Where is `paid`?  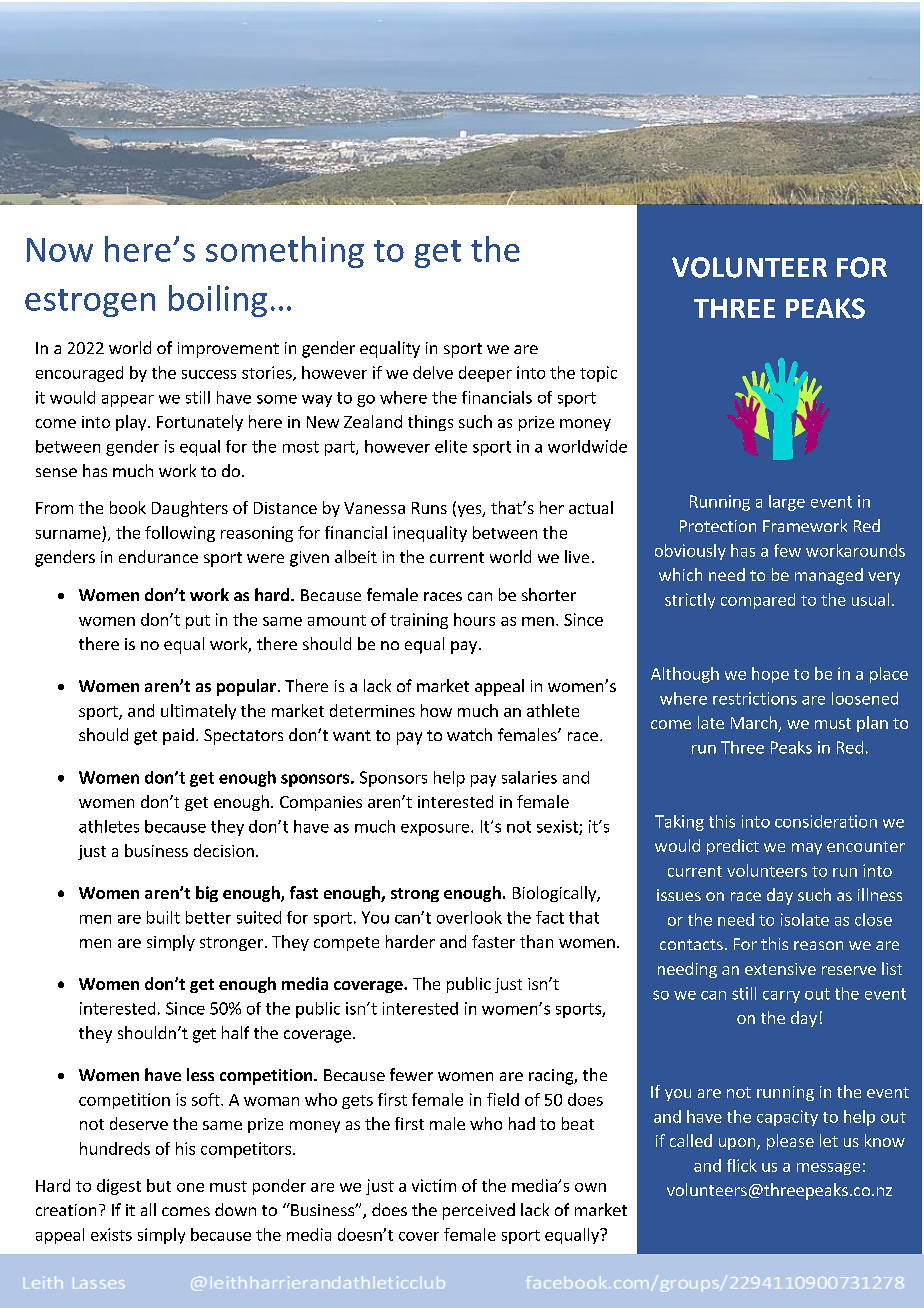 paid is located at coordinates (178, 736).
